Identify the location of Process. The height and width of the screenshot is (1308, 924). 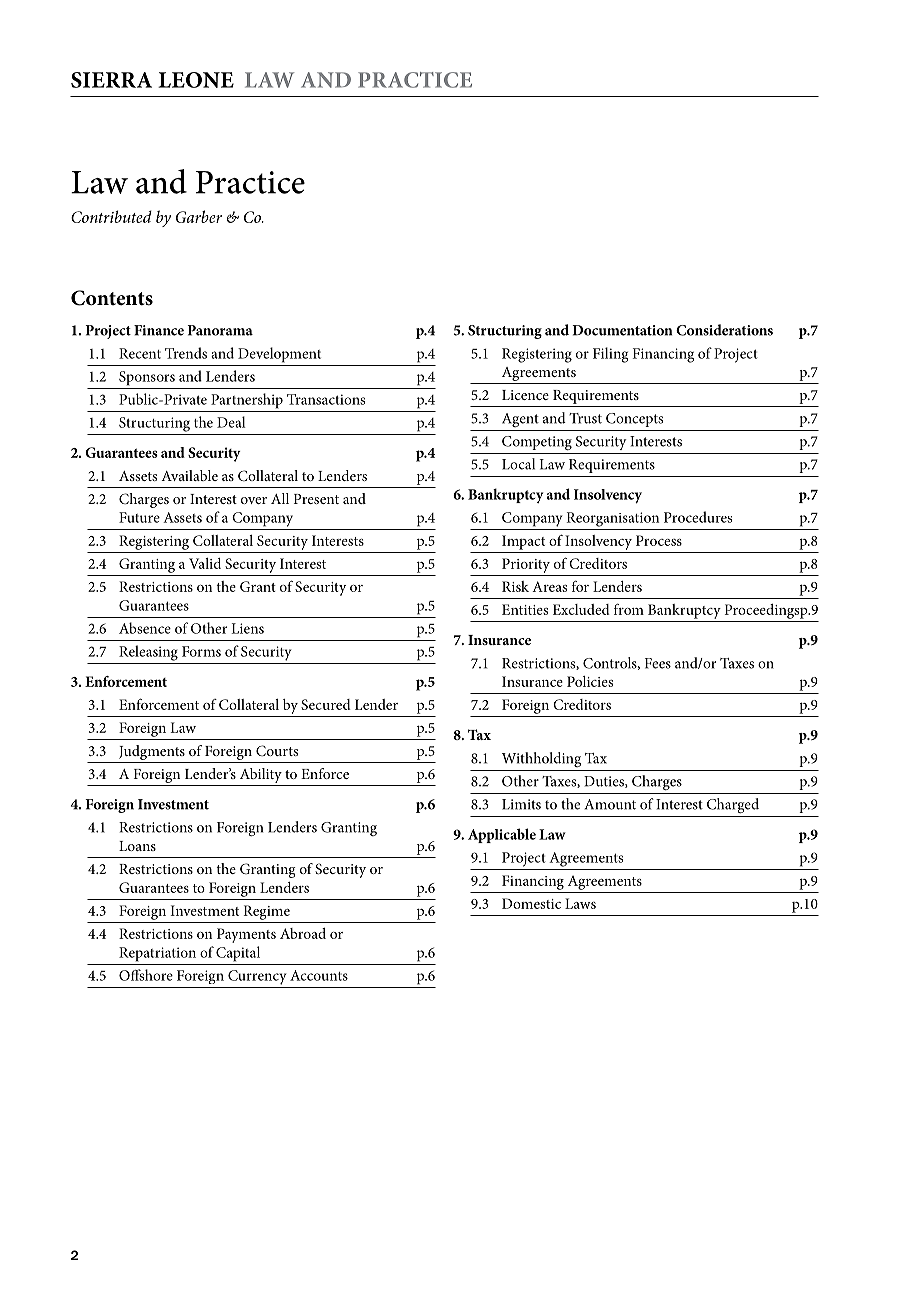
(659, 540).
